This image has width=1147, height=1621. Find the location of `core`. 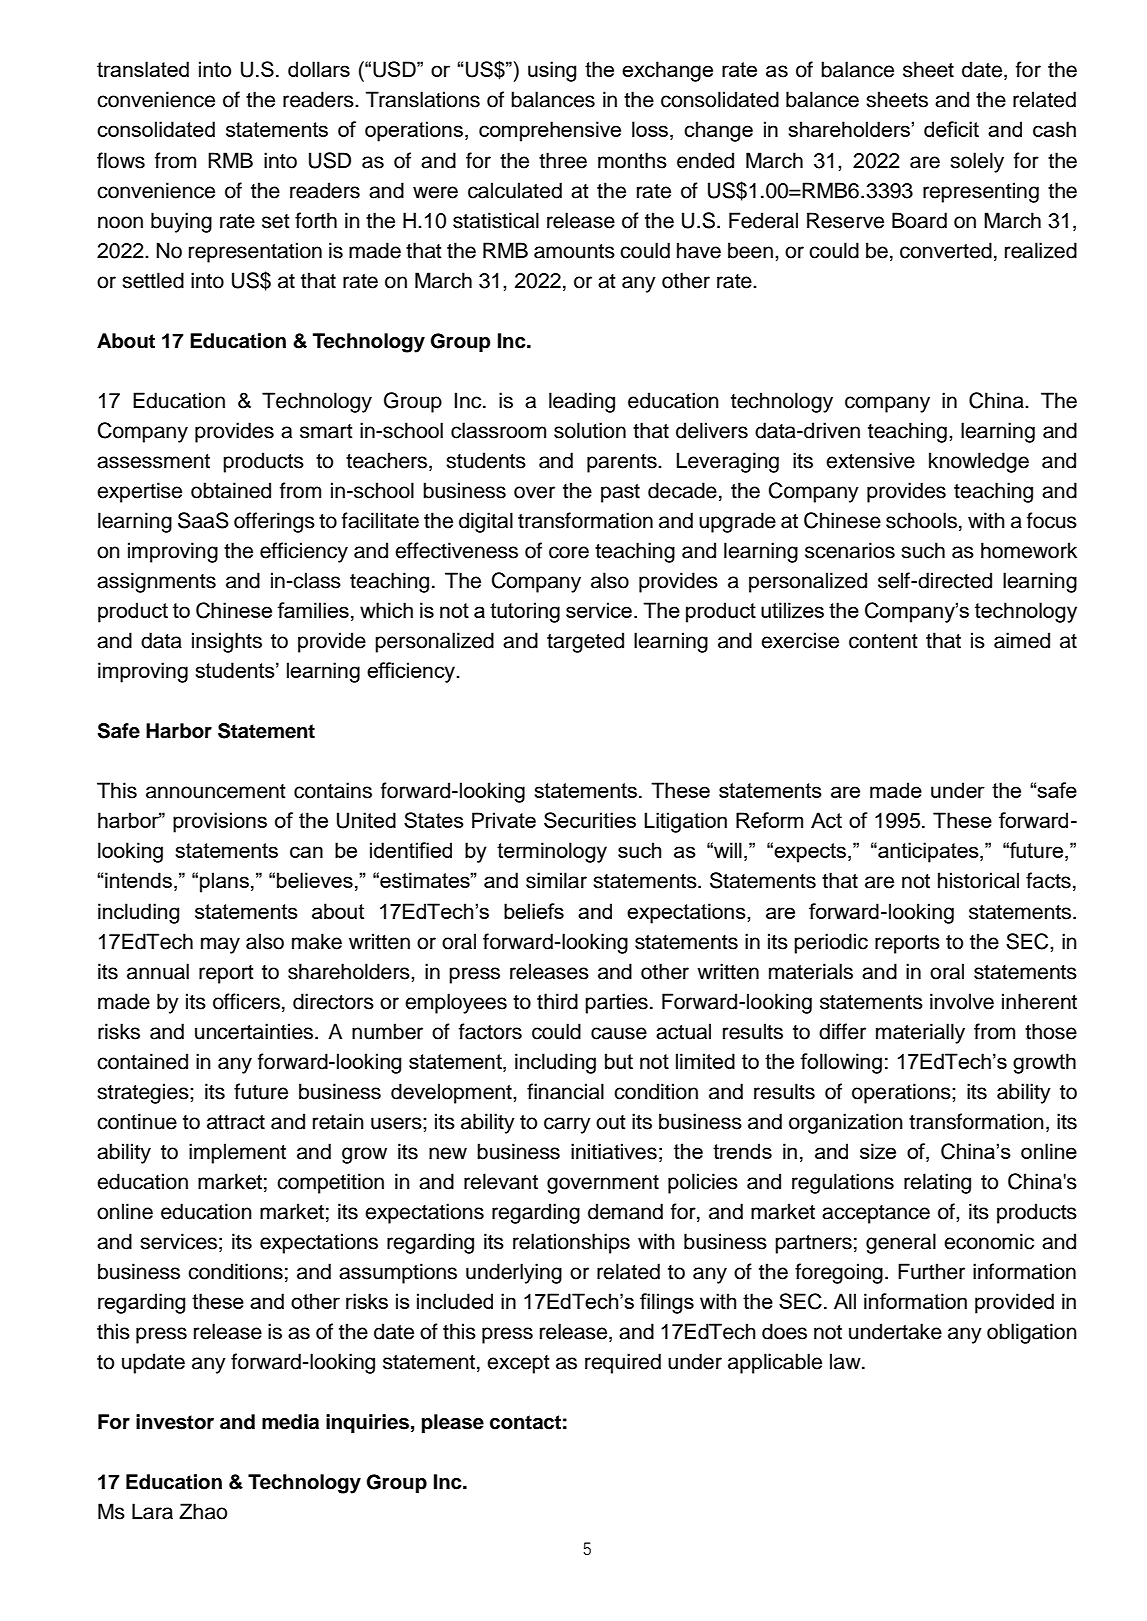

core is located at coordinates (569, 552).
